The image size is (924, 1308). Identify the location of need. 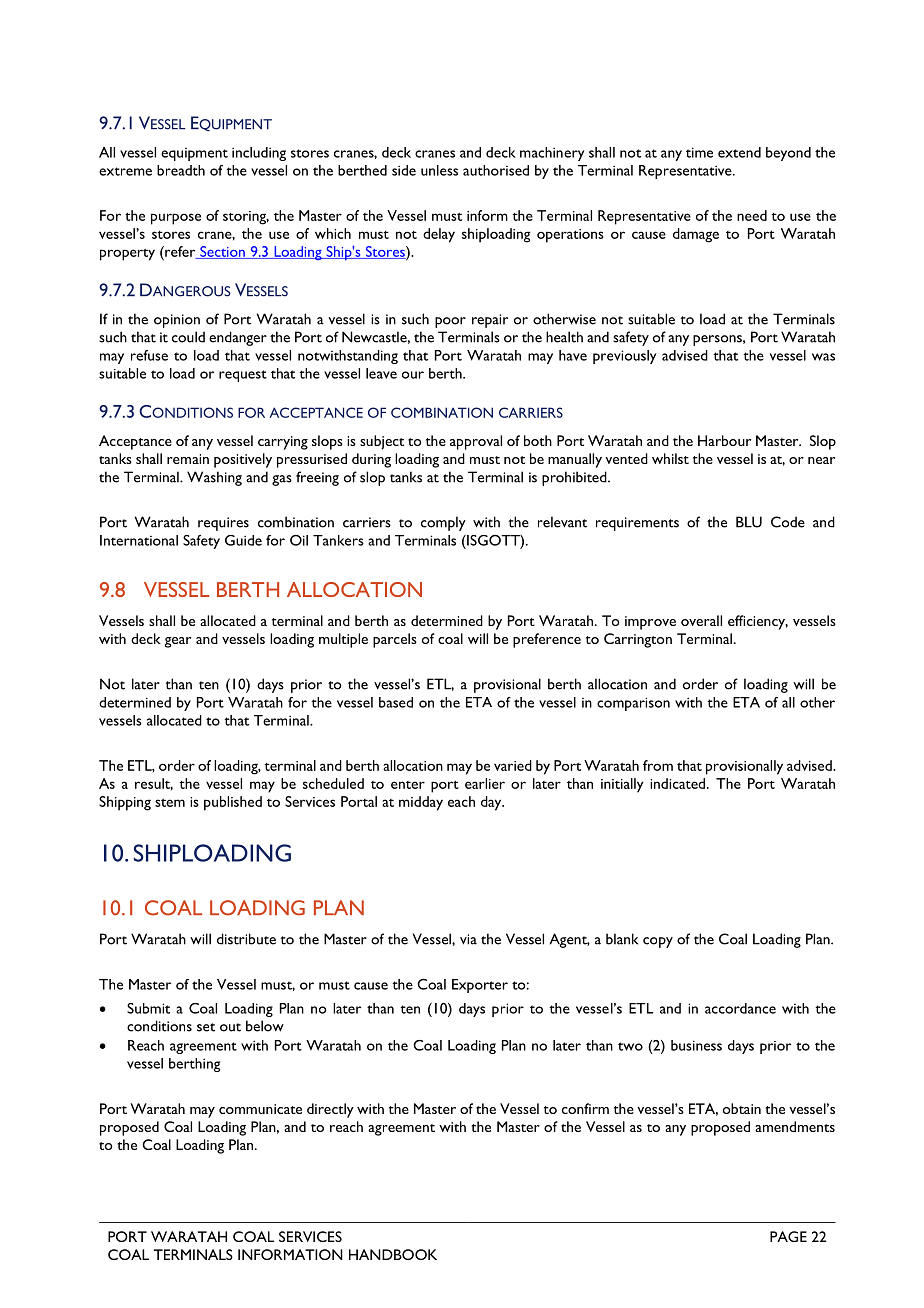
(752, 215).
